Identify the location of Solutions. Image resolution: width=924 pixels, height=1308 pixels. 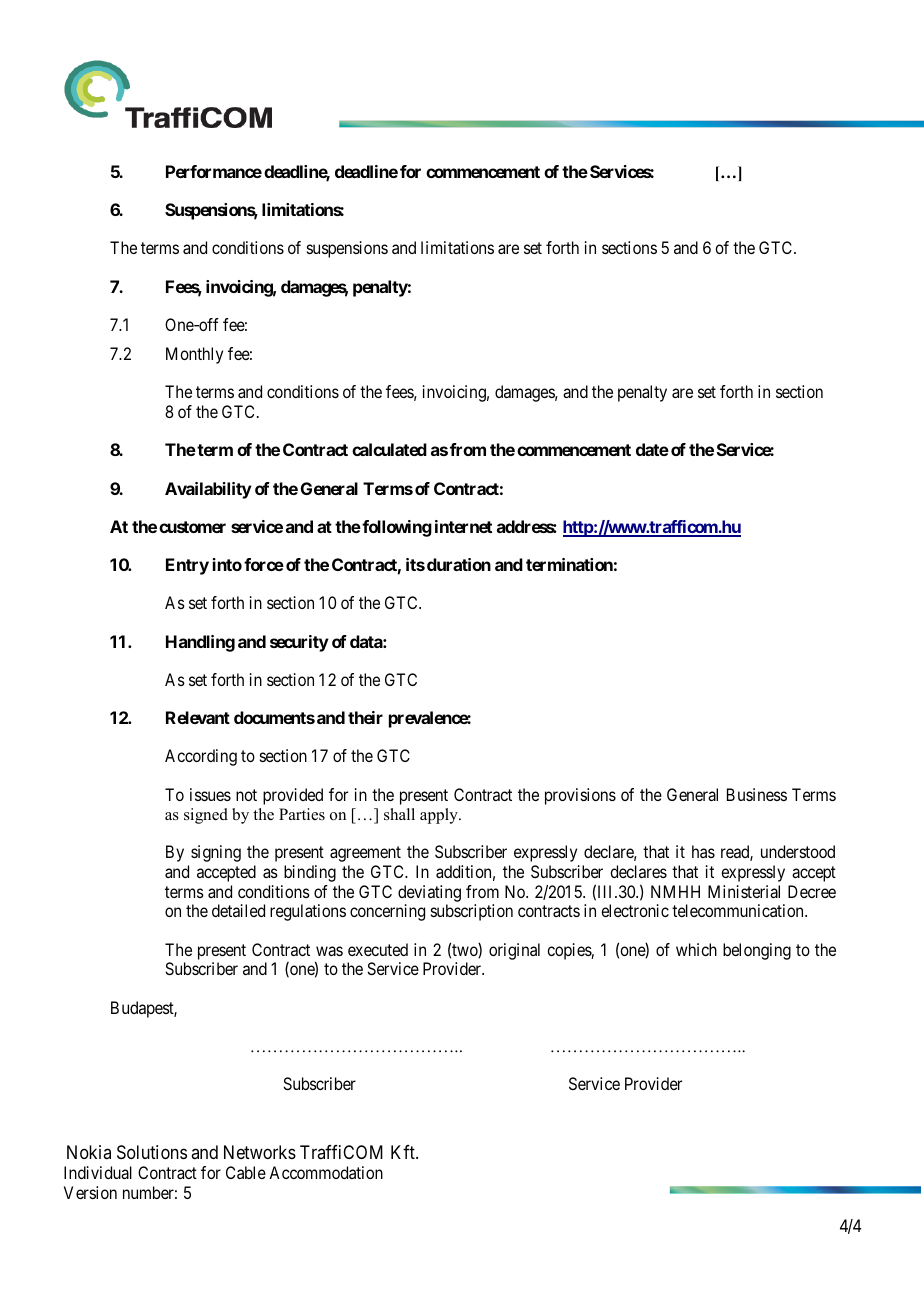
(152, 1152).
